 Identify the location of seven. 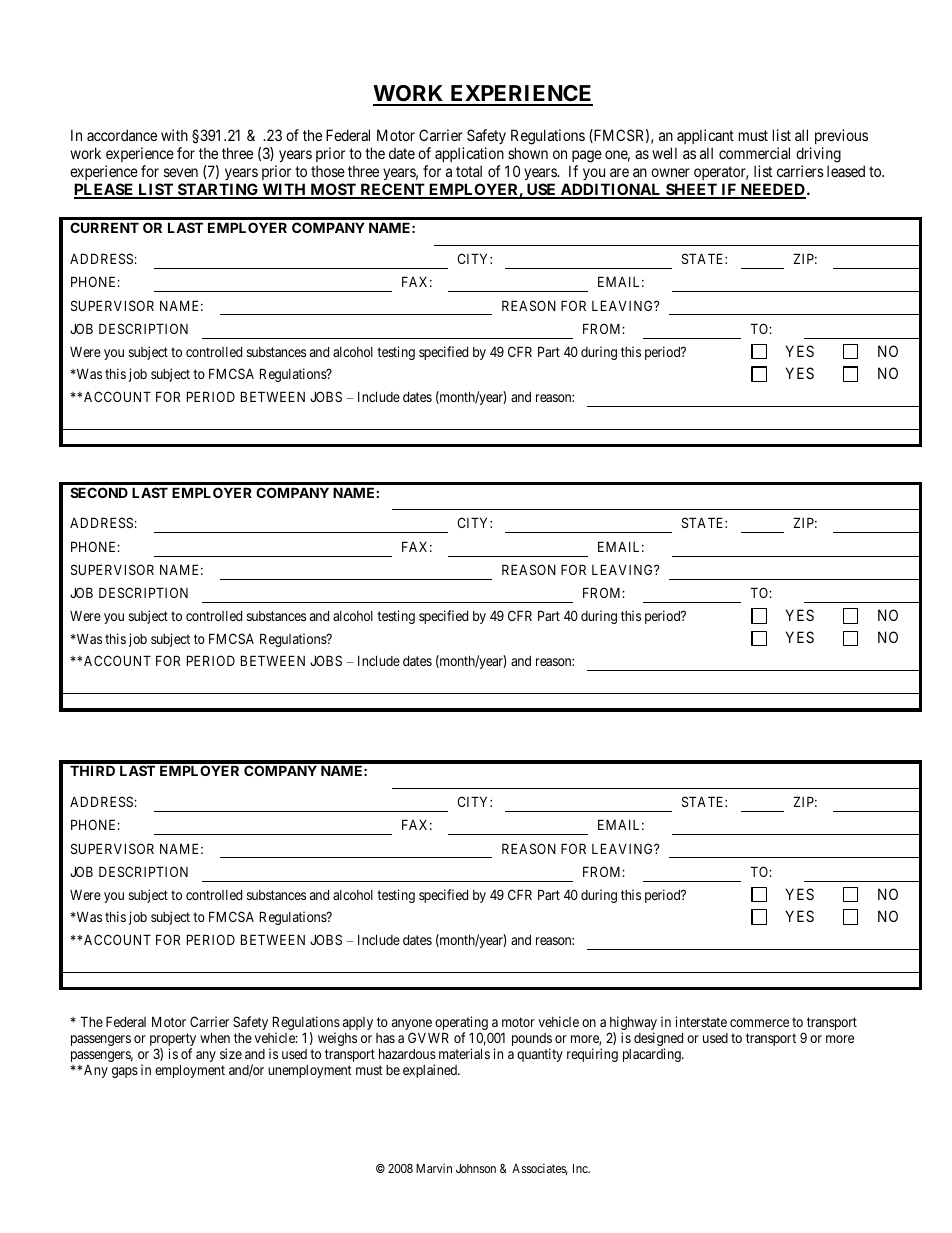
(181, 172).
